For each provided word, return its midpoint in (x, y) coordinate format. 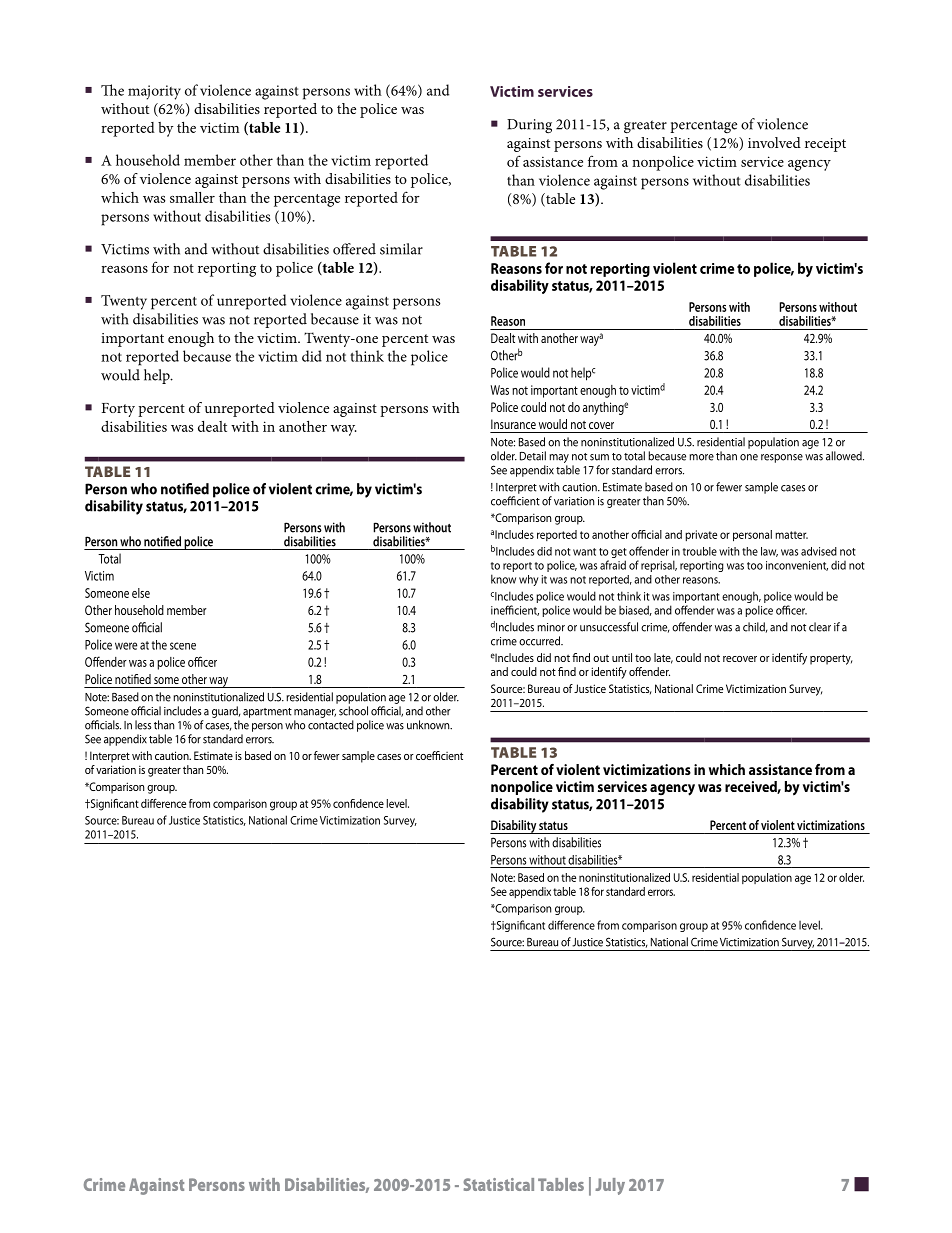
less (143, 725)
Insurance (513, 424)
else (141, 593)
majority (154, 92)
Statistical (499, 1184)
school (353, 711)
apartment (267, 713)
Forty (118, 410)
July (610, 1186)
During (529, 126)
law (769, 552)
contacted (331, 725)
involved (774, 142)
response (782, 458)
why (529, 580)
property (831, 659)
